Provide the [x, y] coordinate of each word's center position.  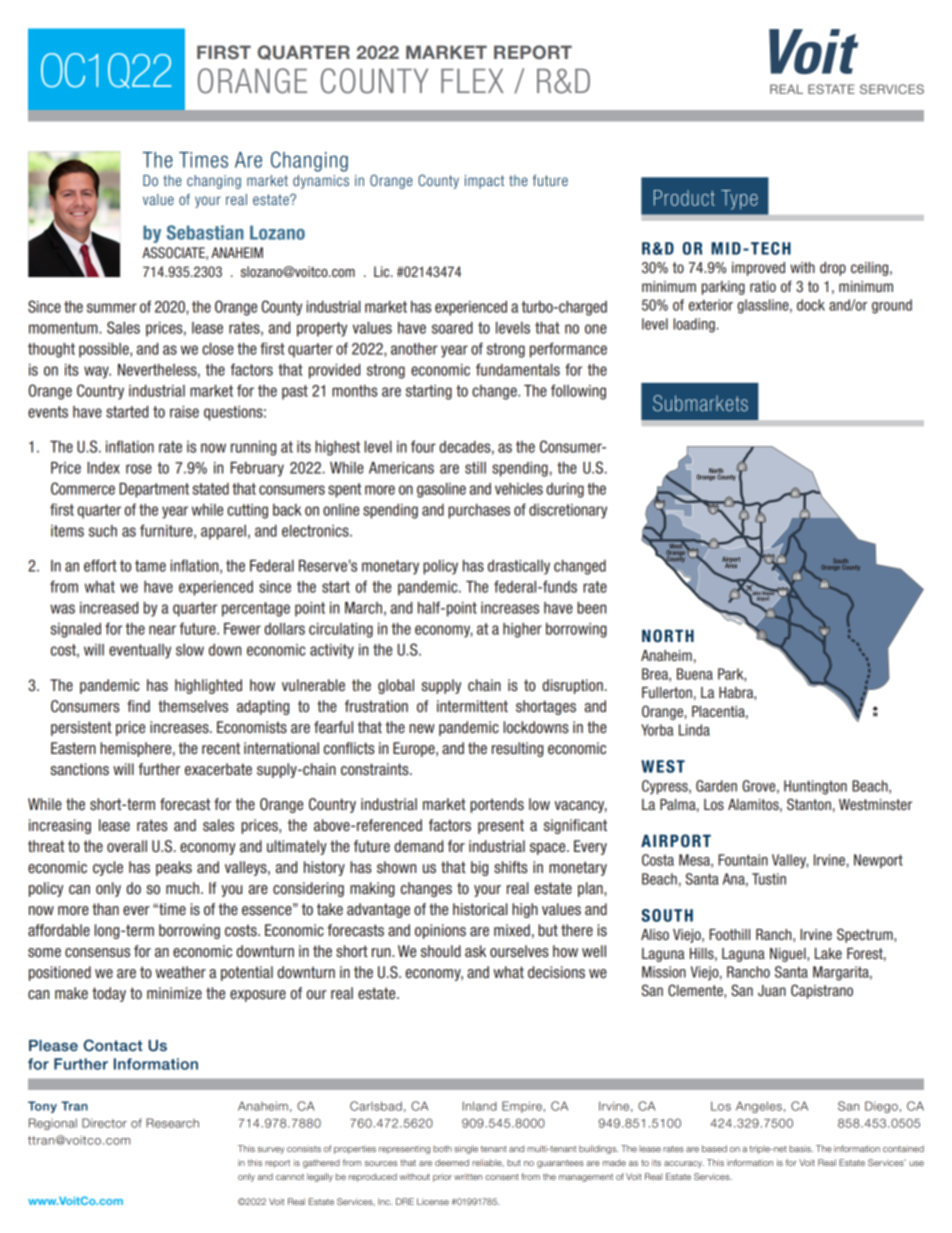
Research [172, 1123]
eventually [140, 651]
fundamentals [518, 369]
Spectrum [866, 935]
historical [480, 909]
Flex [472, 81]
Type [739, 200]
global [396, 686]
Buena [695, 674]
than [105, 909]
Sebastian [205, 232]
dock [811, 305]
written [468, 1176]
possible [105, 350]
